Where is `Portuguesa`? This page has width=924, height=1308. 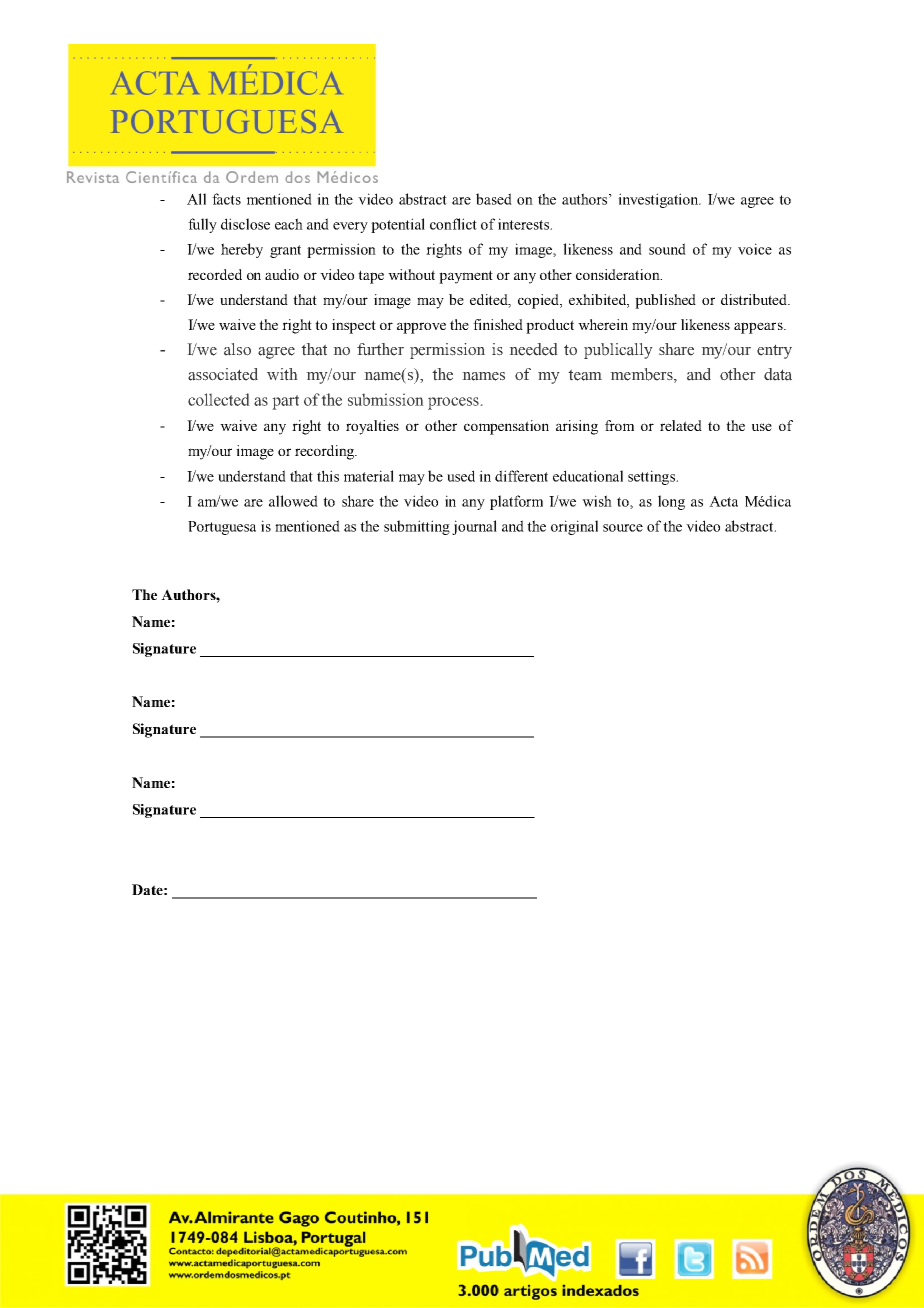 Portuguesa is located at coordinates (222, 528).
